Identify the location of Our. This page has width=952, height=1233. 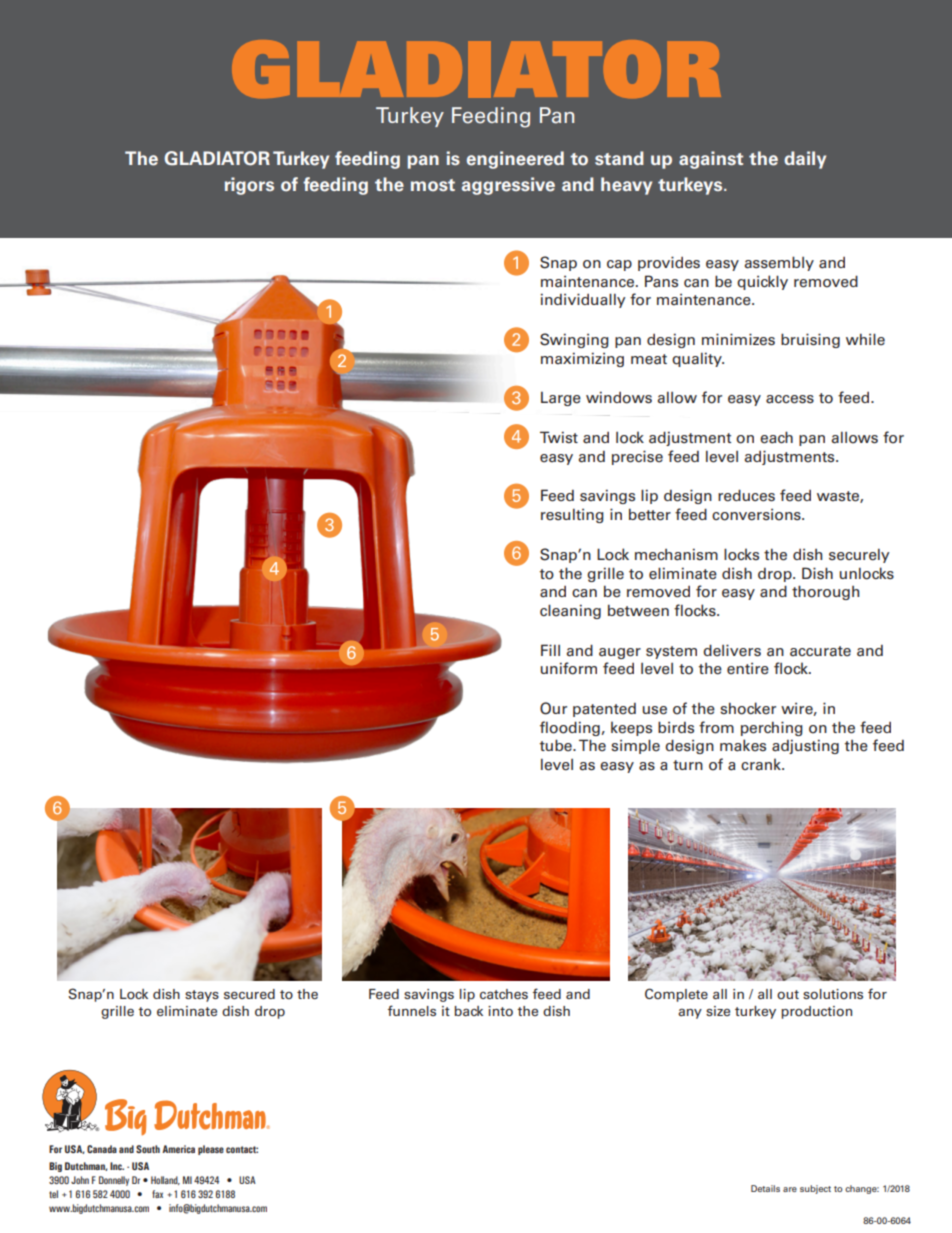
(553, 708).
